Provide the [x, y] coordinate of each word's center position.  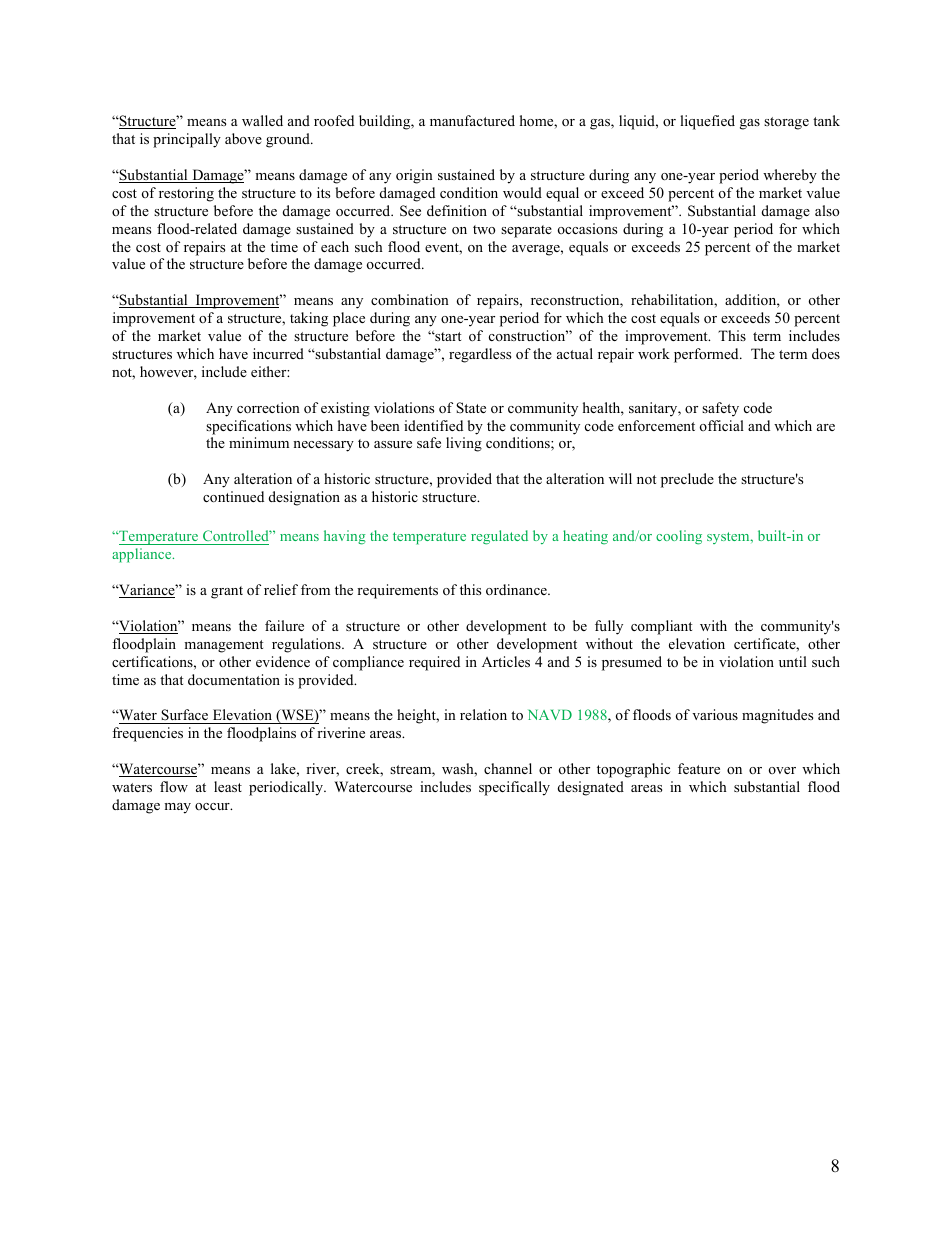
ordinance [517, 589]
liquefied [707, 122]
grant [227, 592]
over [782, 770]
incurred [278, 353]
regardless [480, 355]
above [243, 138]
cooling [679, 537]
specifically [514, 788]
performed [707, 355]
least [228, 786]
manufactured [472, 120]
